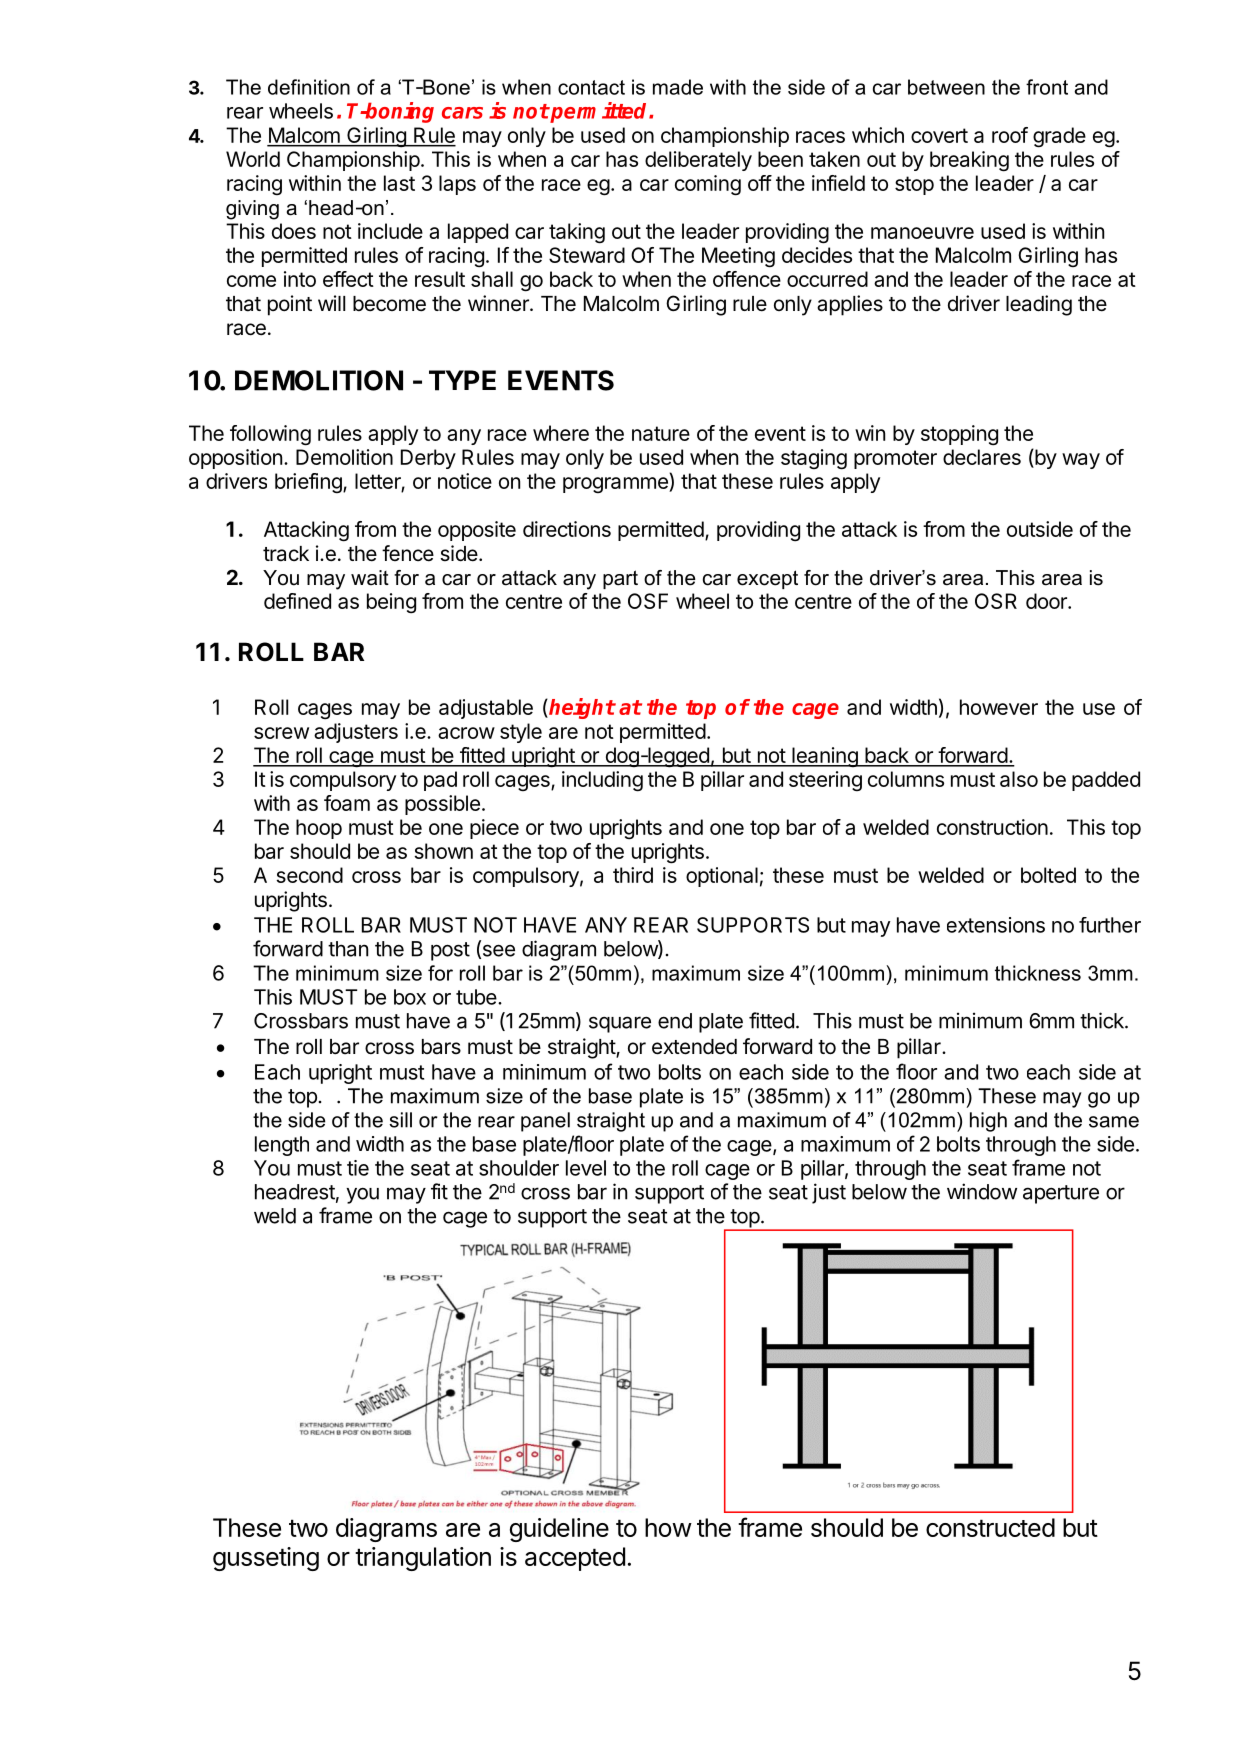  Describe the element at coordinates (698, 161) in the page. I see `deliberately` at that location.
